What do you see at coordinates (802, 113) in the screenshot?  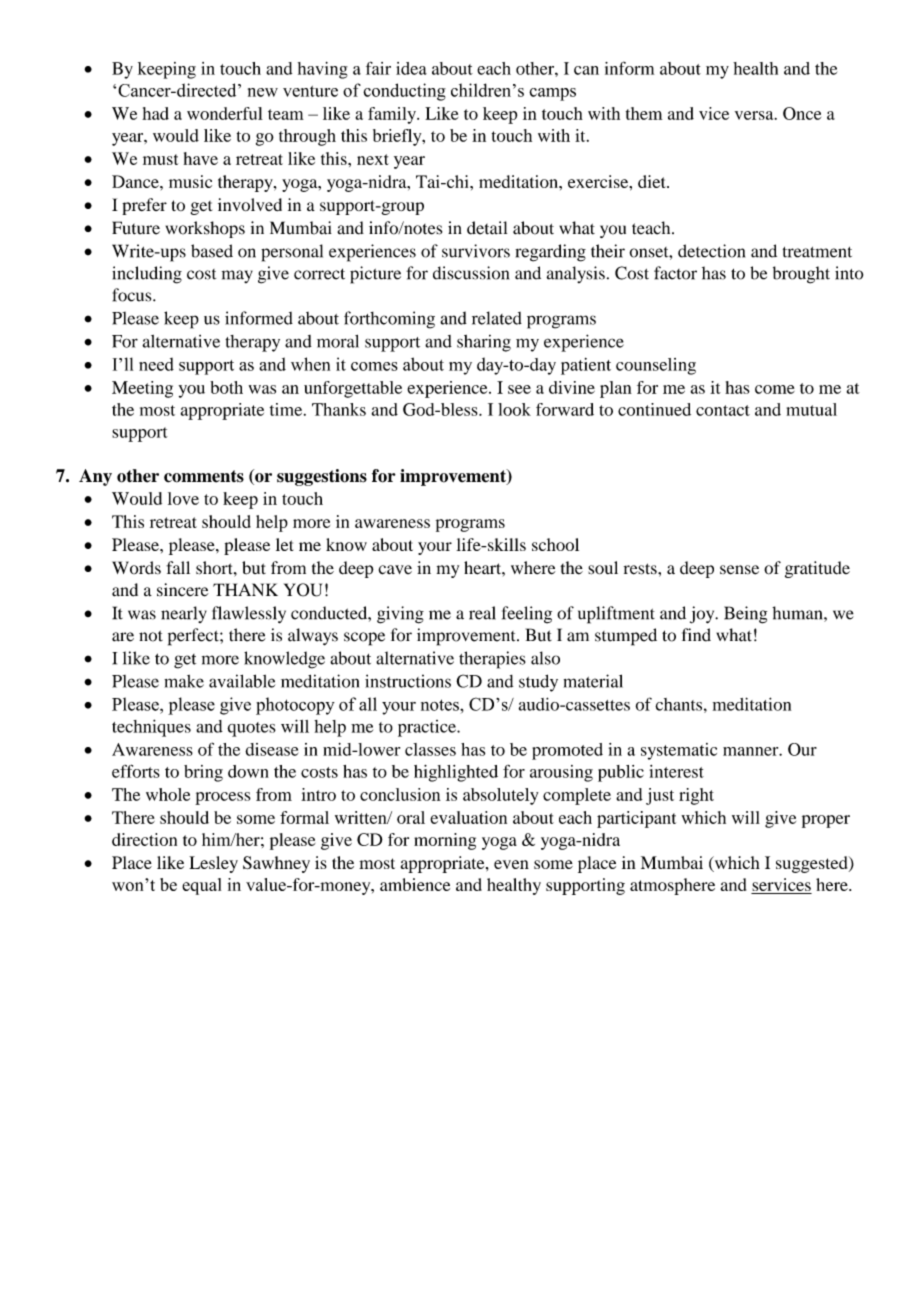 I see `Once` at bounding box center [802, 113].
